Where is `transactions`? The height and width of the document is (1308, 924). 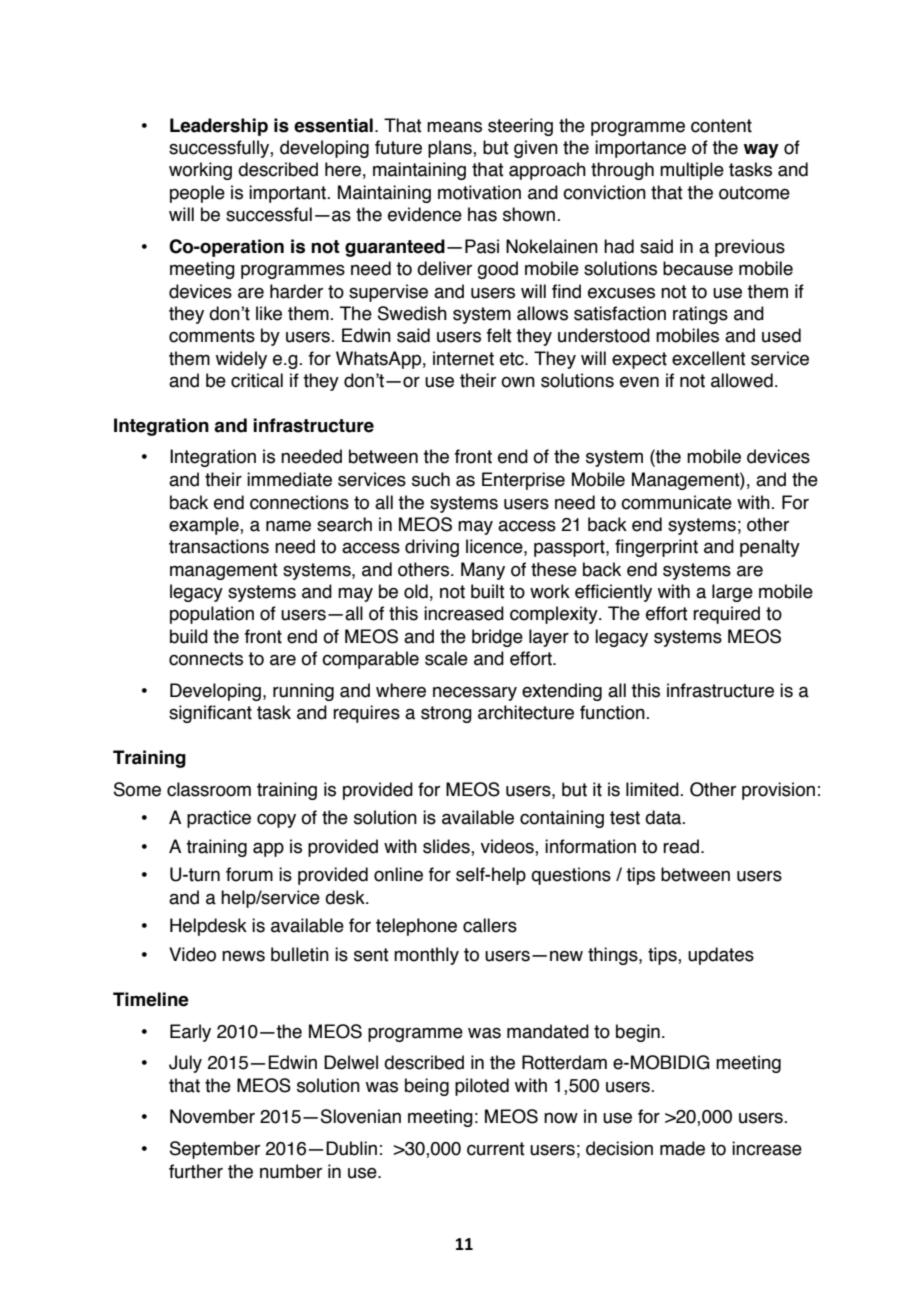
transactions is located at coordinates (219, 546).
